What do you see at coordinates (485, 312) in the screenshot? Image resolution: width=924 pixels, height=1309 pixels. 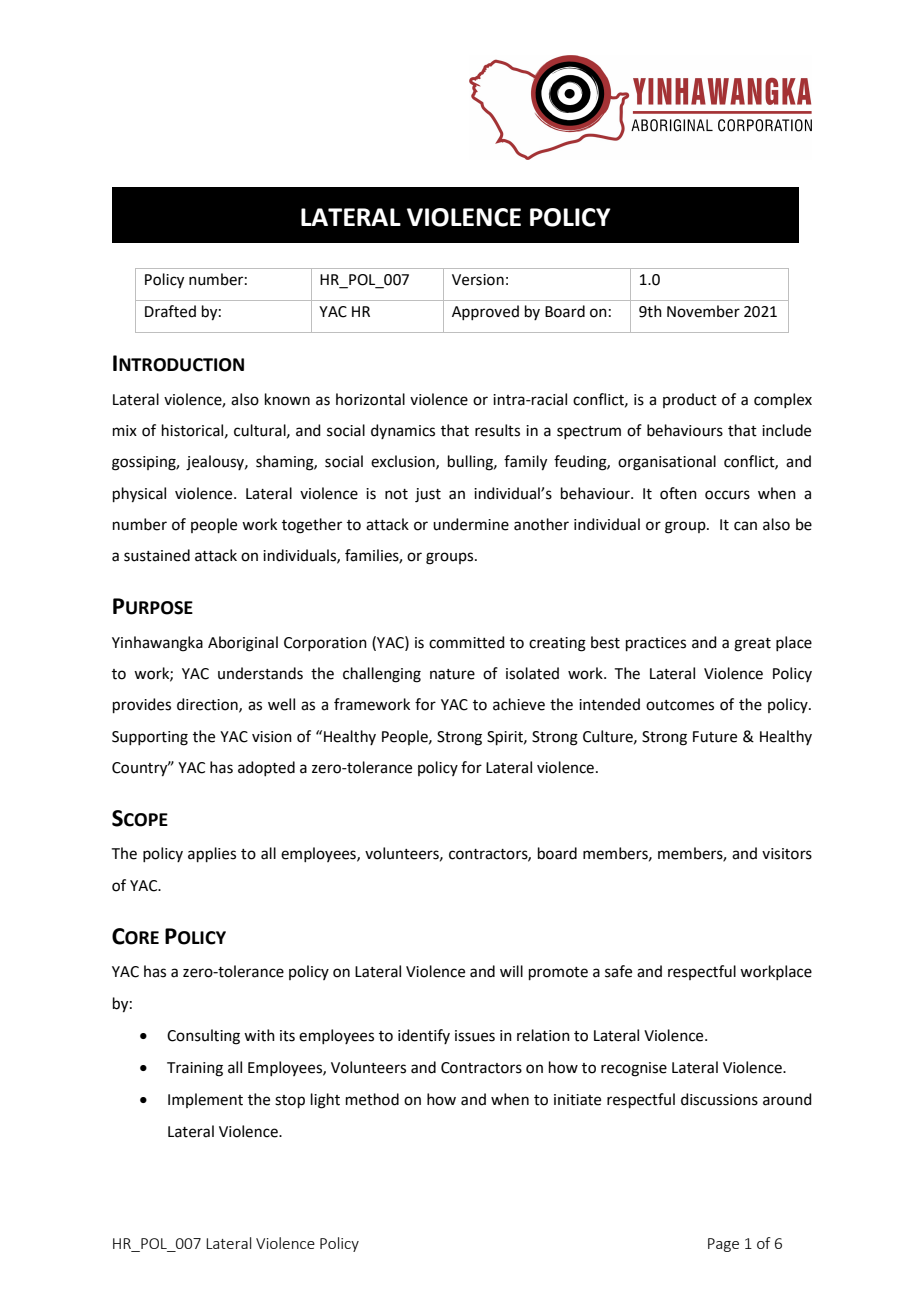 I see `Approved` at bounding box center [485, 312].
